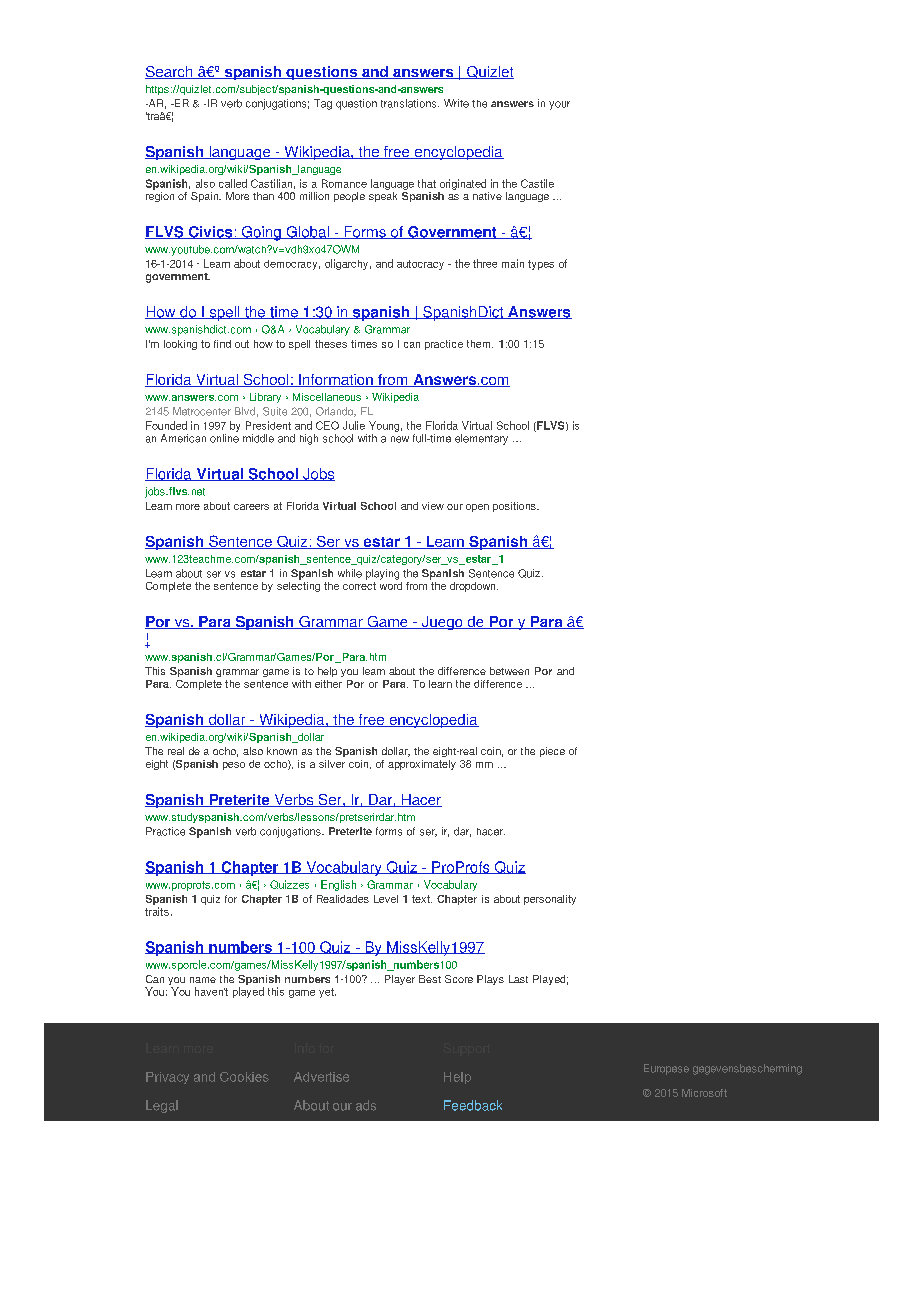 This page has height=1308, width=924. I want to click on Juego, so click(442, 623).
